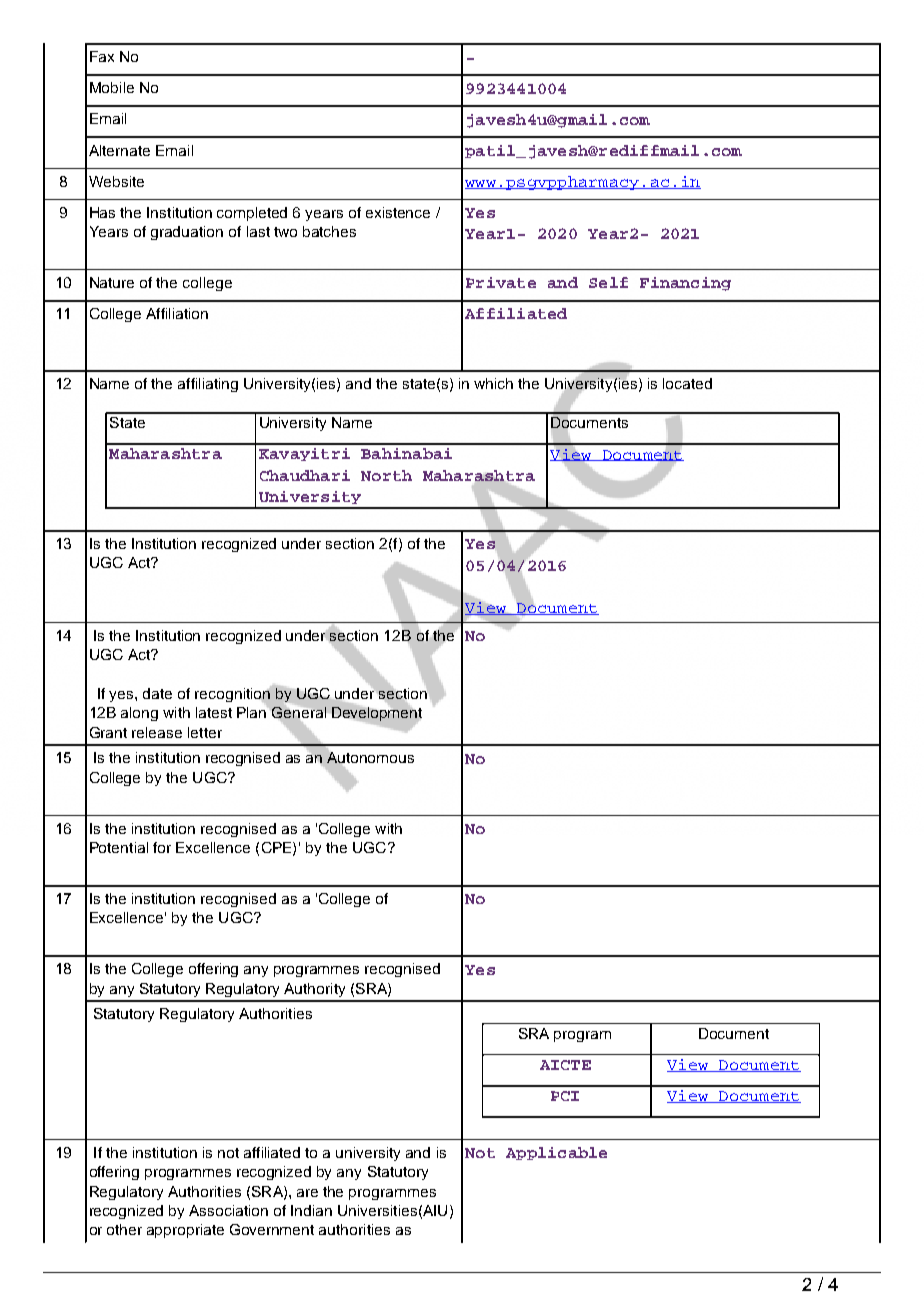 The image size is (924, 1308). Describe the element at coordinates (687, 383) in the image. I see `located` at that location.
